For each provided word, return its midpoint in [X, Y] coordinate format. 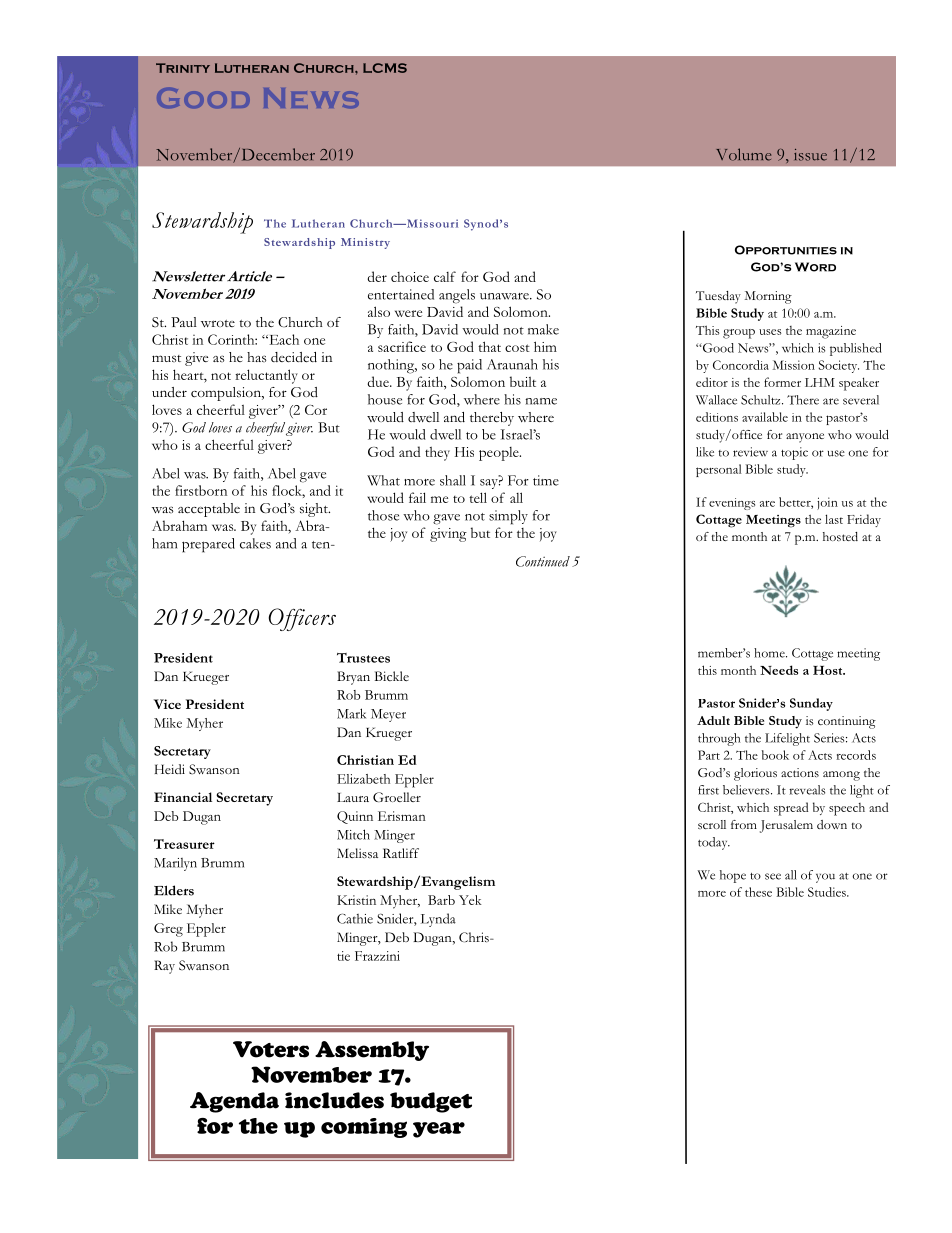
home [770, 653]
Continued [543, 561]
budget [431, 1102]
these [758, 892]
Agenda [234, 1102]
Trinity [183, 68]
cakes [255, 543]
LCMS [385, 68]
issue [810, 155]
